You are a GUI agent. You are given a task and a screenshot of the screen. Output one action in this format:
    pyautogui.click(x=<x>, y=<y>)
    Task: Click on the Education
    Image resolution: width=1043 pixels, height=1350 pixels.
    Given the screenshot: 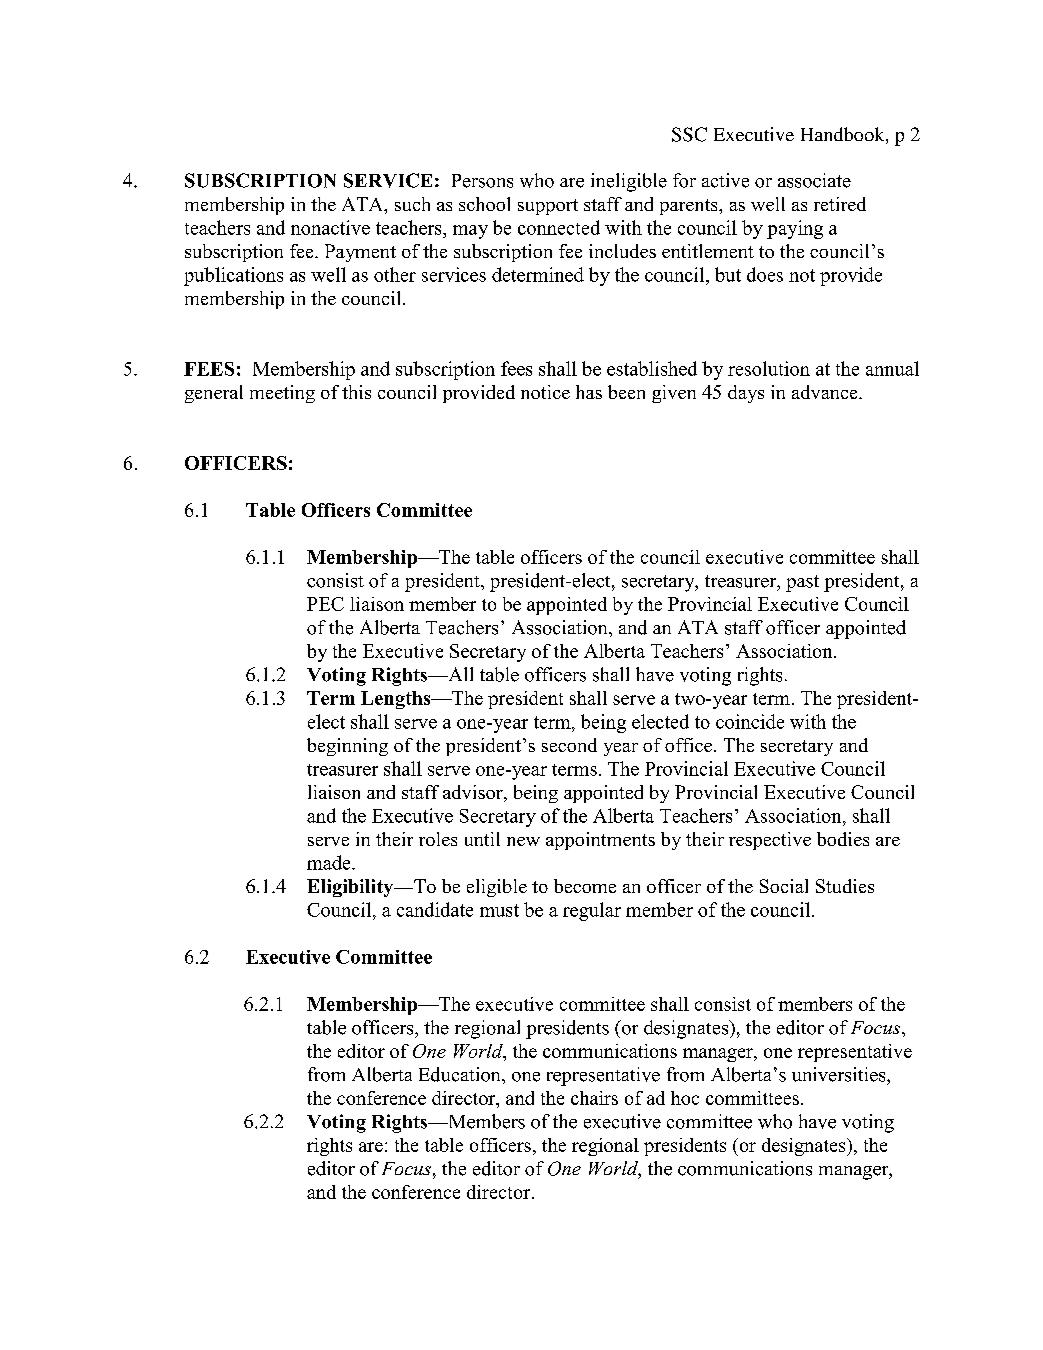 What is the action you would take?
    pyautogui.click(x=461, y=1074)
